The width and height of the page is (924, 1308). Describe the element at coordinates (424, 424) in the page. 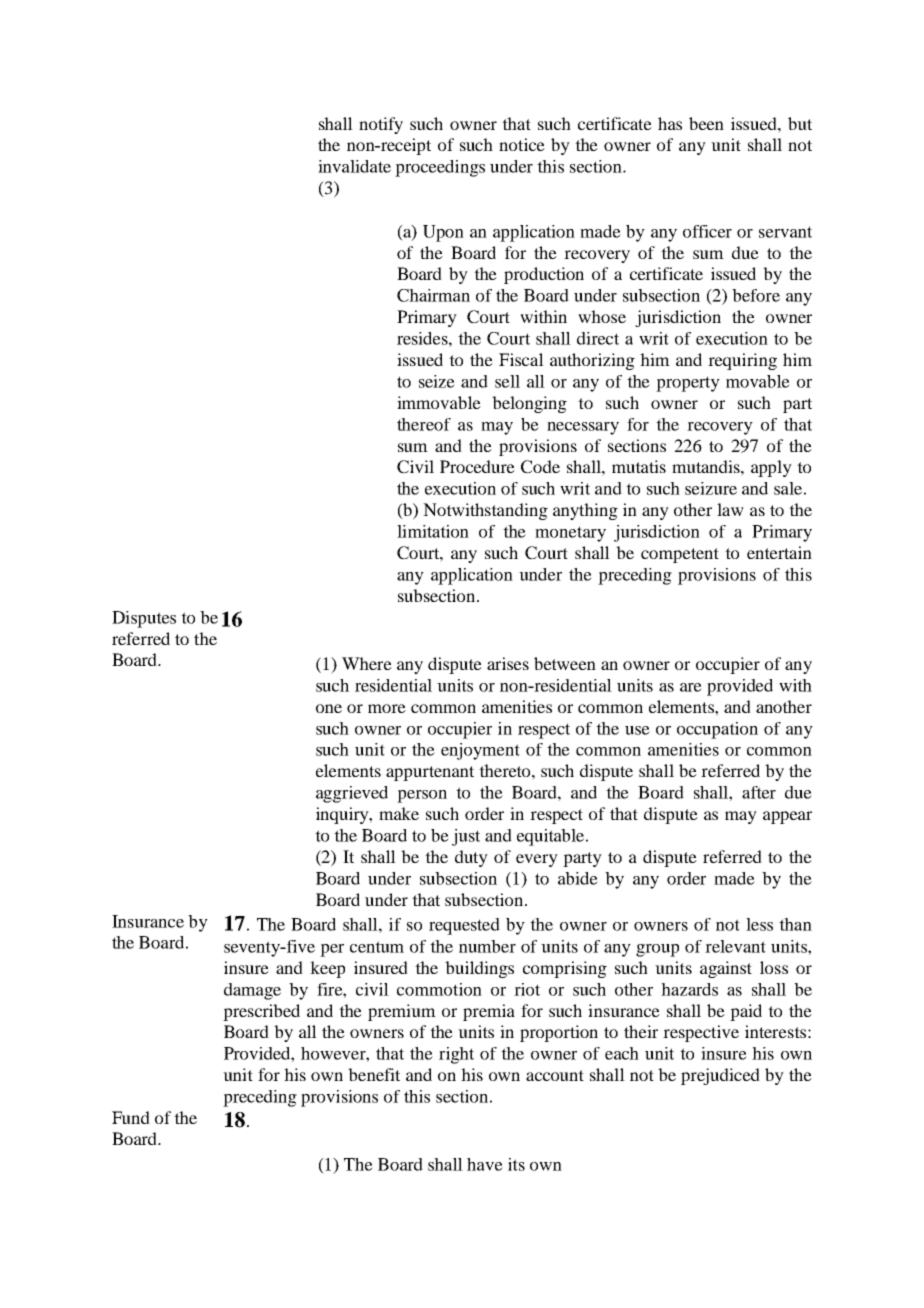

I see `thereof` at that location.
